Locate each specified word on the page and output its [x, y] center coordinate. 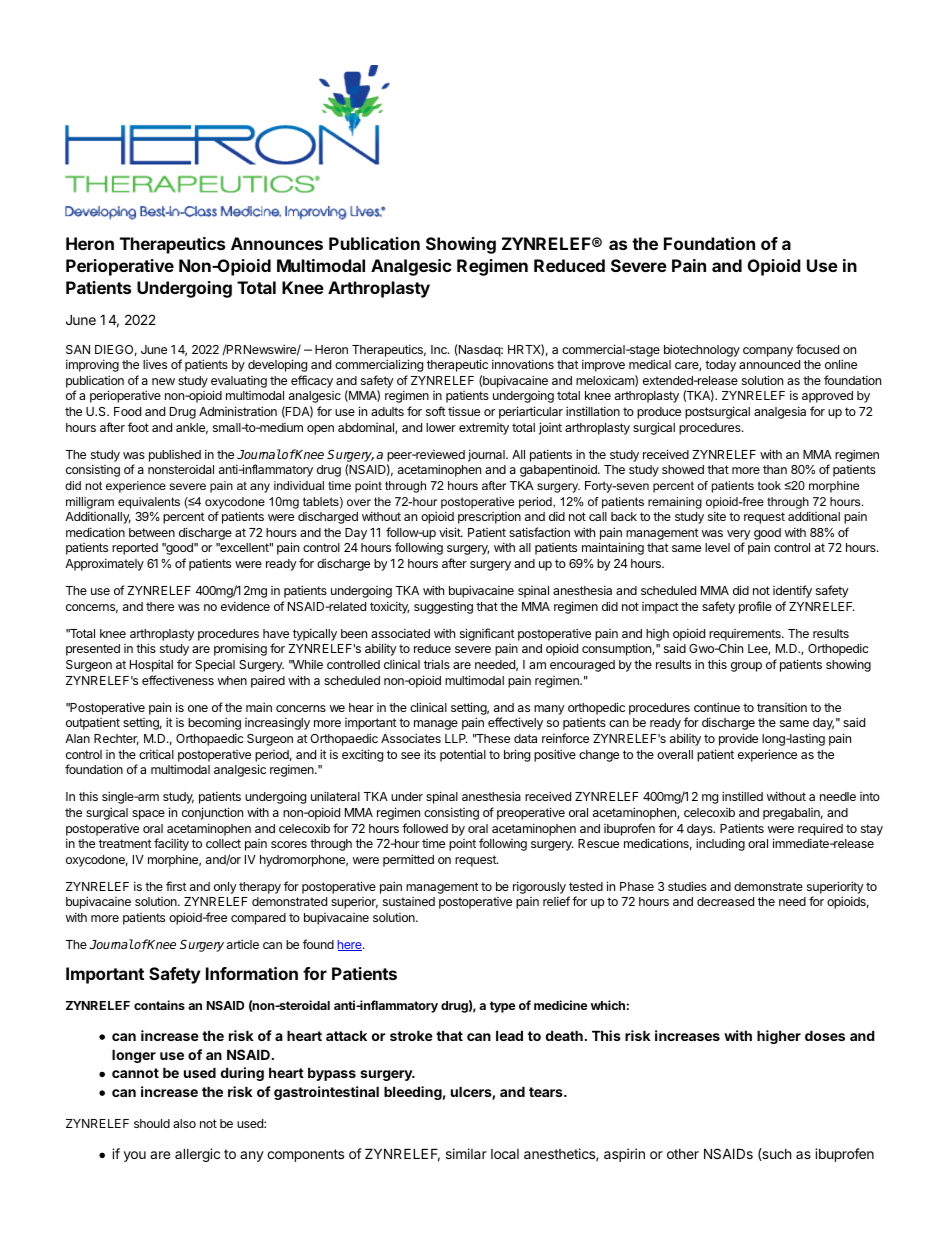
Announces [277, 243]
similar [466, 1153]
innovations [523, 364]
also [184, 1123]
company [768, 352]
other [683, 1154]
